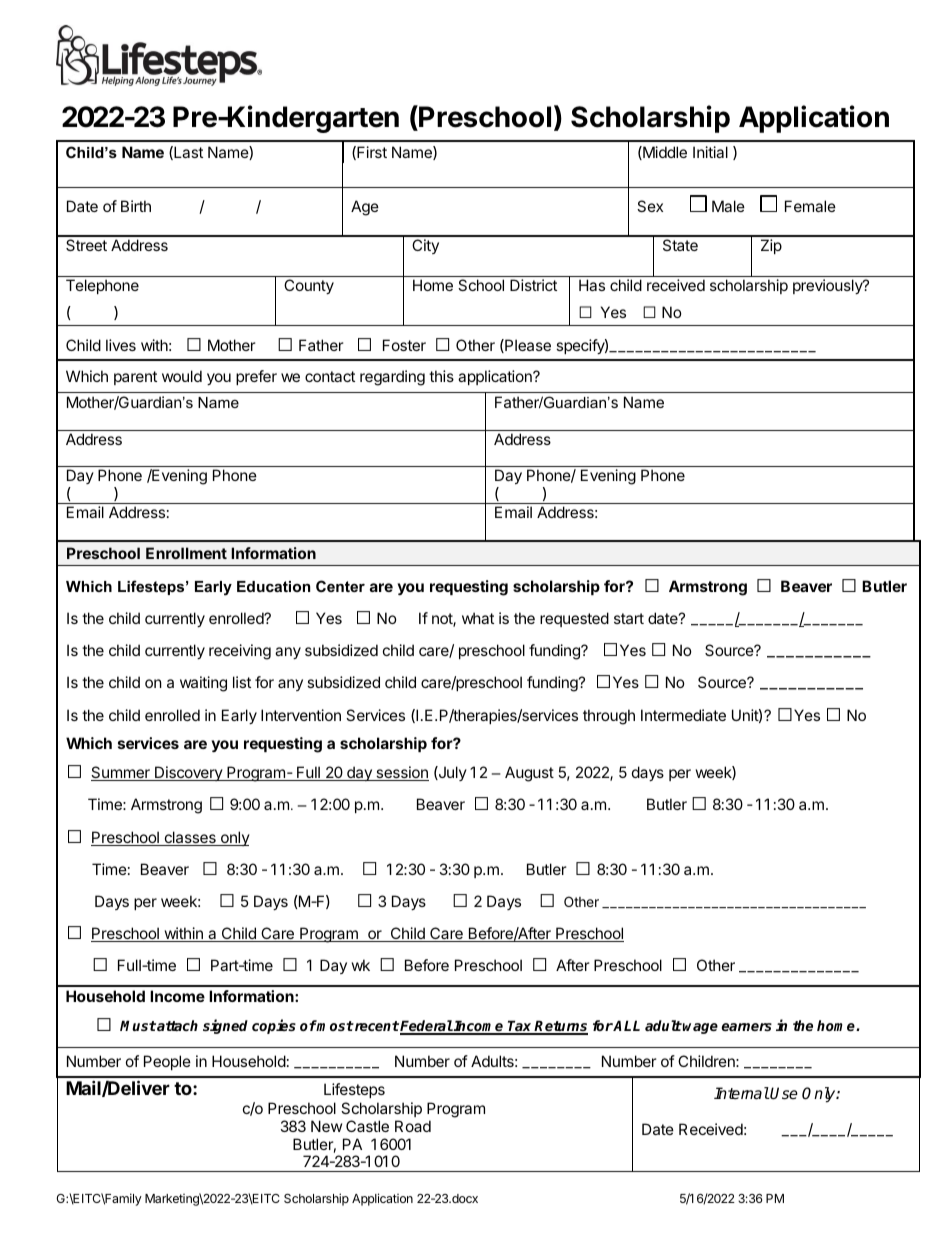  I want to click on District, so click(533, 285).
